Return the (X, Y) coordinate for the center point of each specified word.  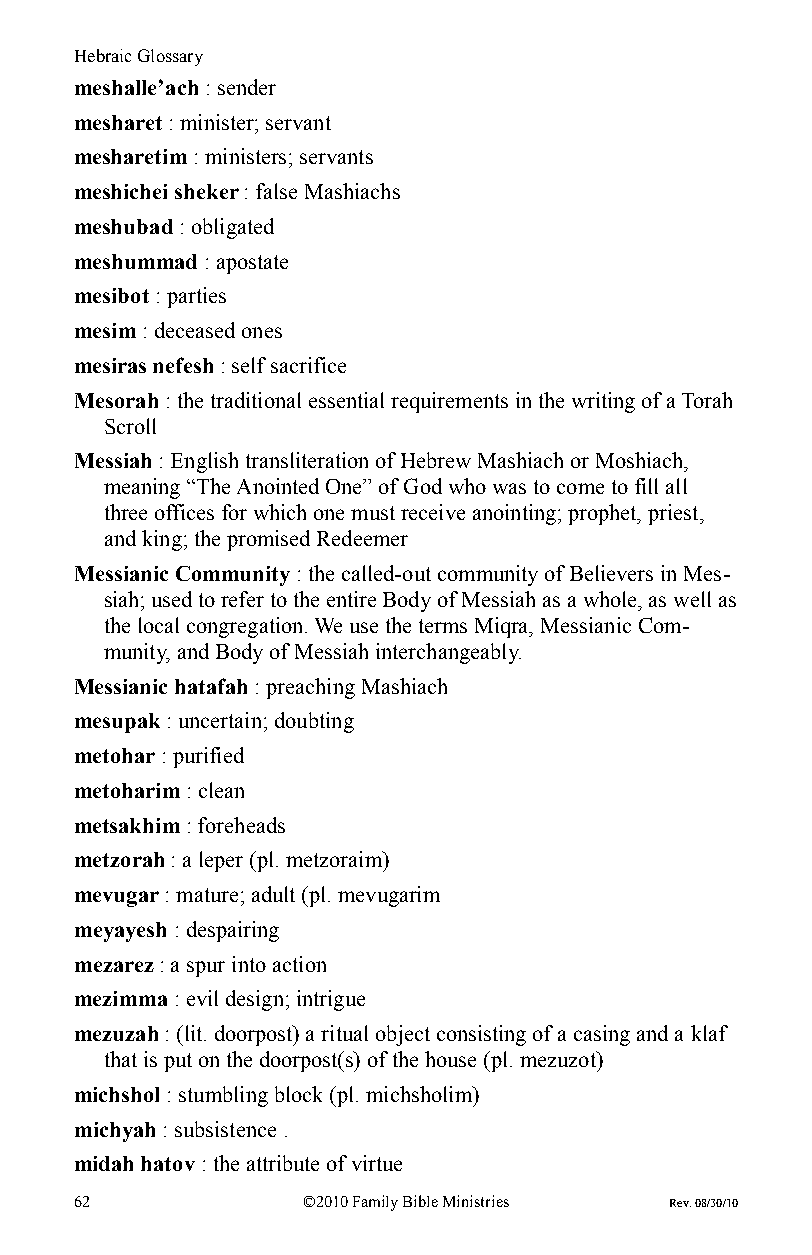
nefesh (183, 365)
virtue (377, 1163)
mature (207, 895)
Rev (680, 1203)
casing (602, 1035)
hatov (168, 1163)
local (159, 625)
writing (603, 402)
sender (247, 87)
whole (612, 599)
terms (443, 626)
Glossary (170, 57)
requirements (449, 402)
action (299, 964)
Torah (707, 400)
